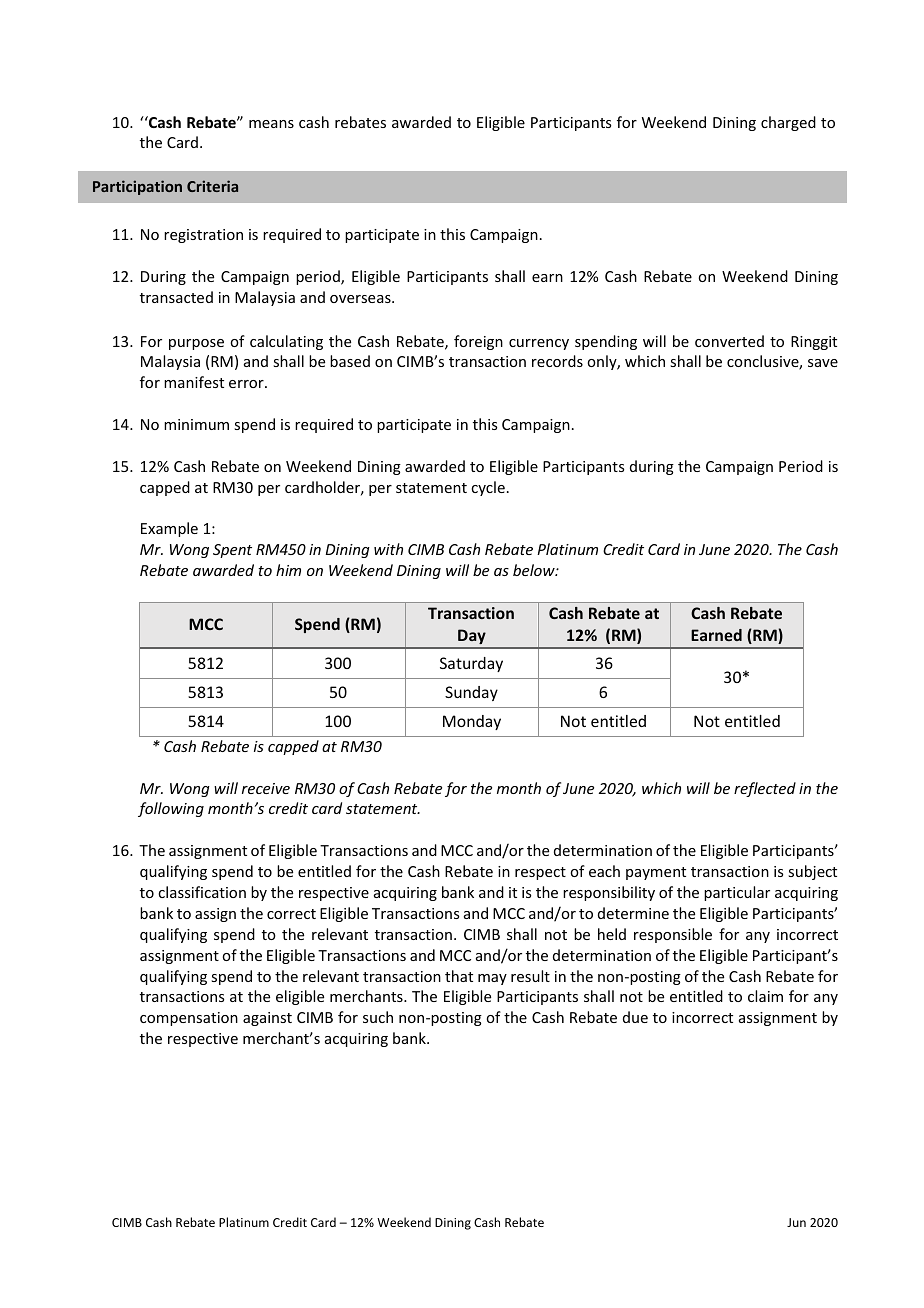 The height and width of the image is (1308, 924). I want to click on with, so click(388, 549).
